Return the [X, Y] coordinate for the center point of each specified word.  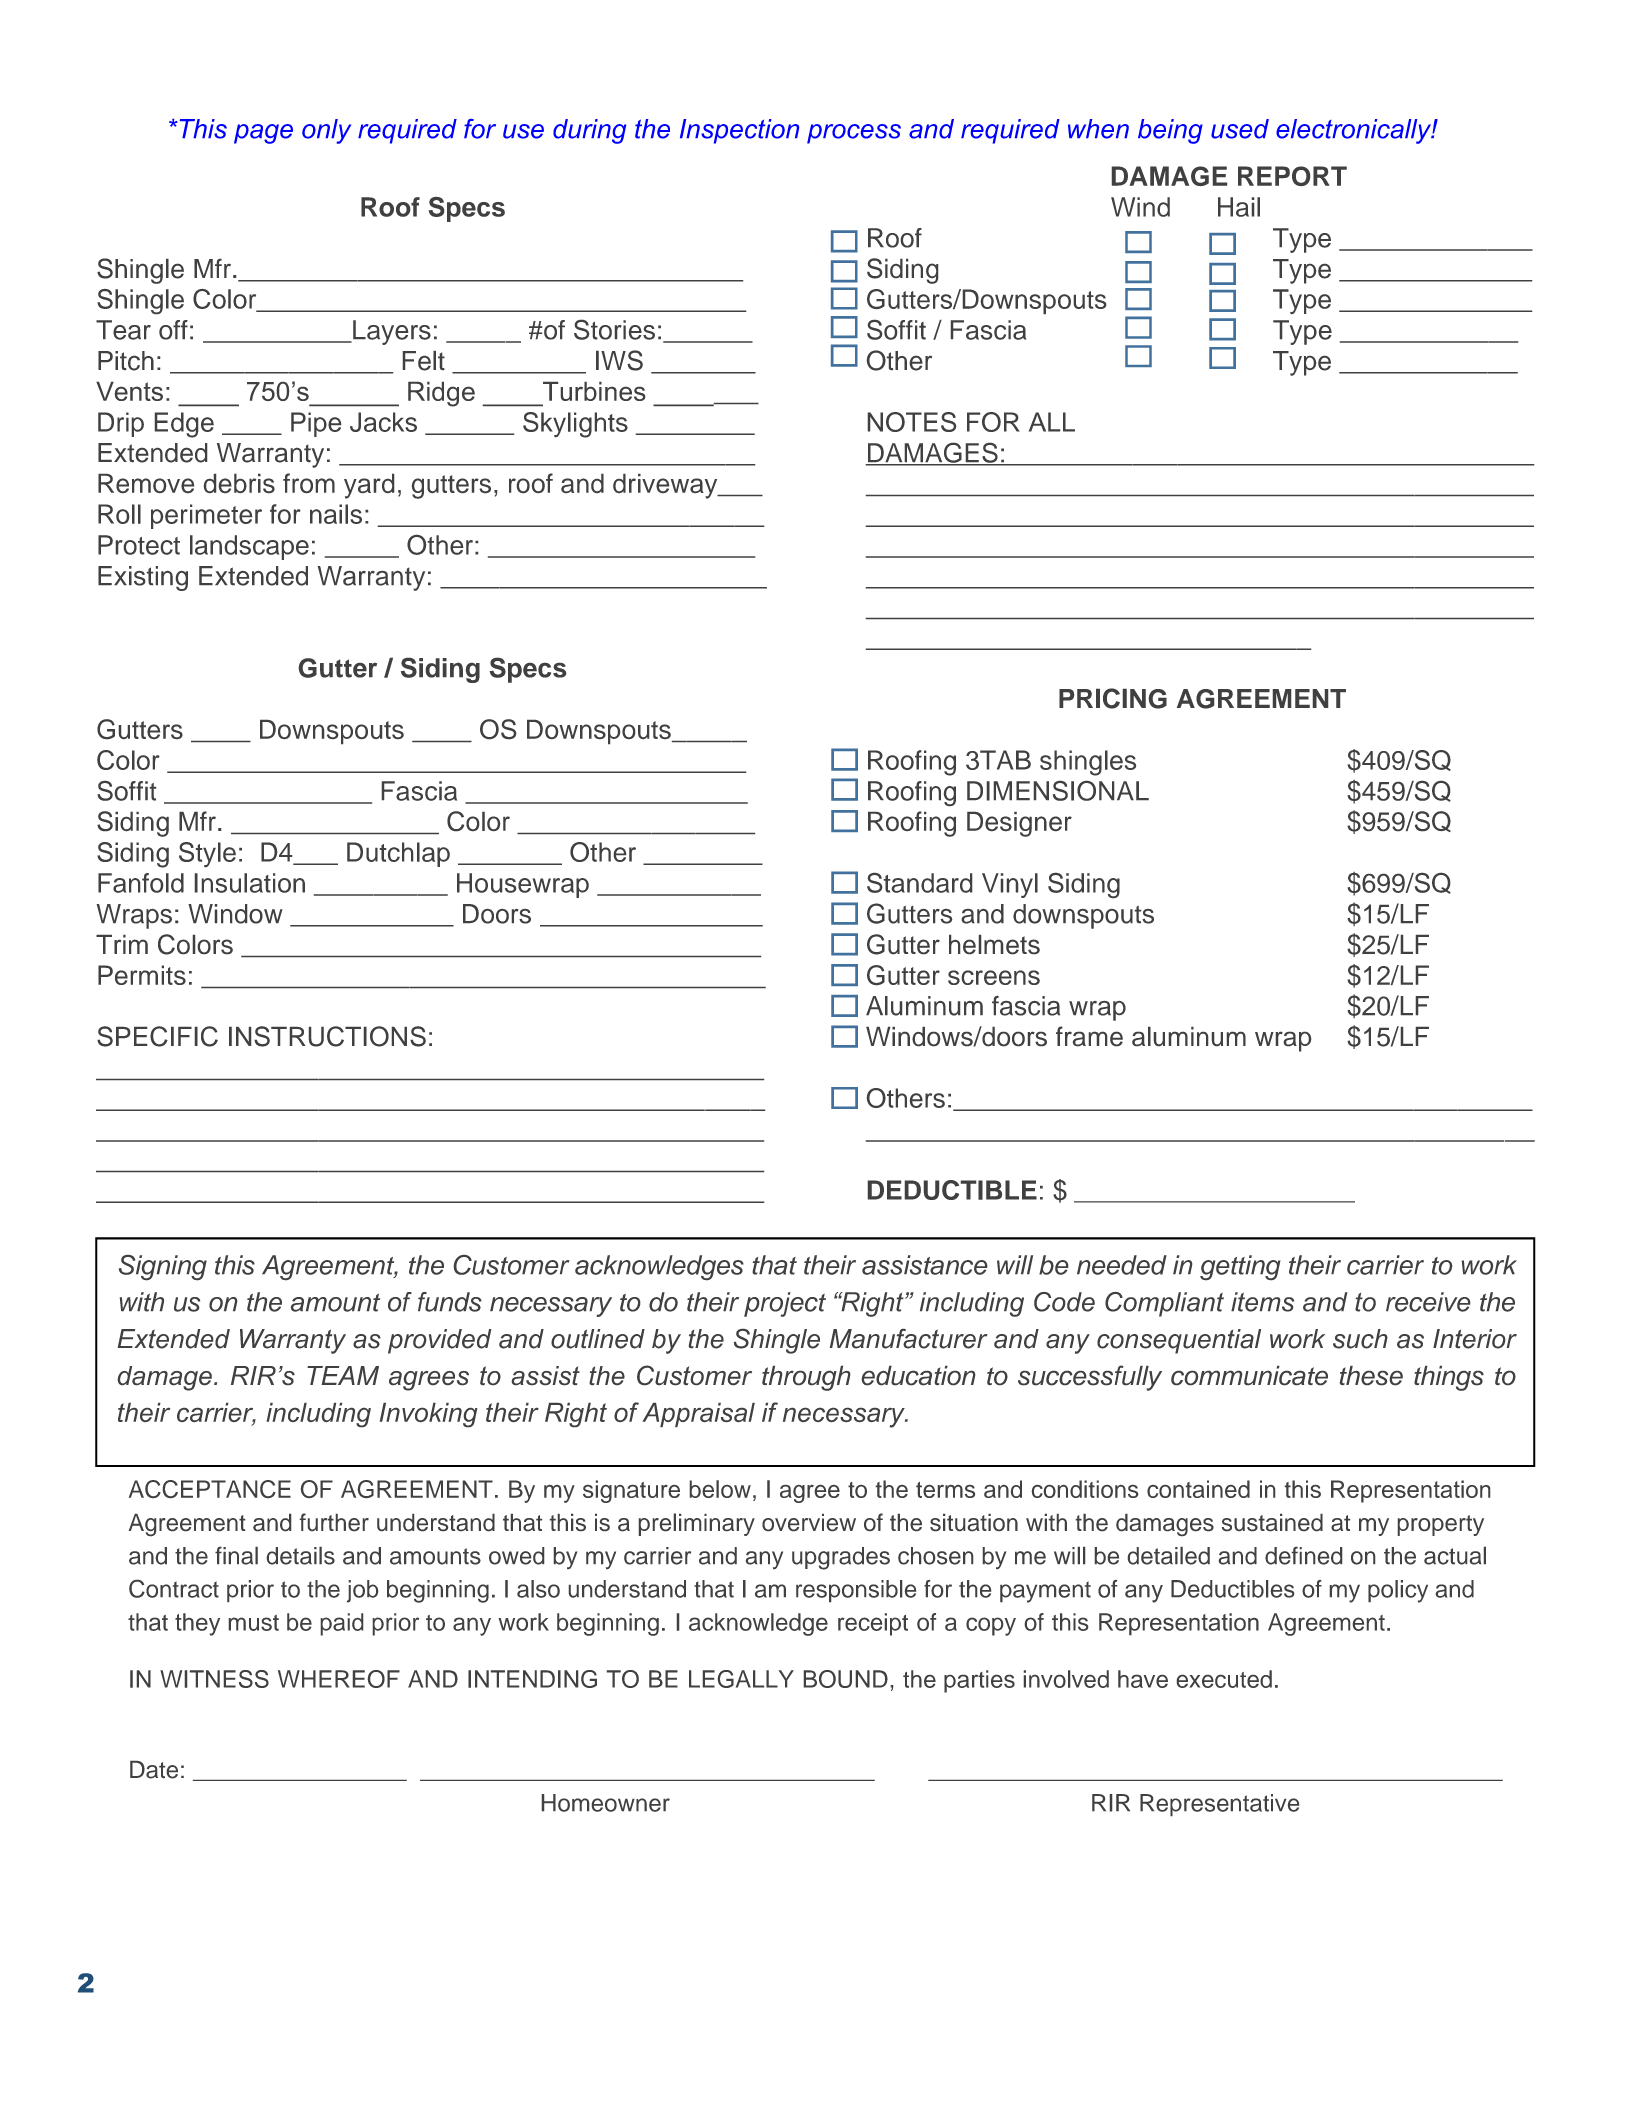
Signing [163, 1267]
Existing [143, 578]
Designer [1019, 824]
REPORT [1292, 176]
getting [1240, 1267]
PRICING [1113, 698]
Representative [1219, 1805]
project [785, 1304]
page [263, 134]
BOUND [846, 1679]
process [854, 134]
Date [154, 1770]
